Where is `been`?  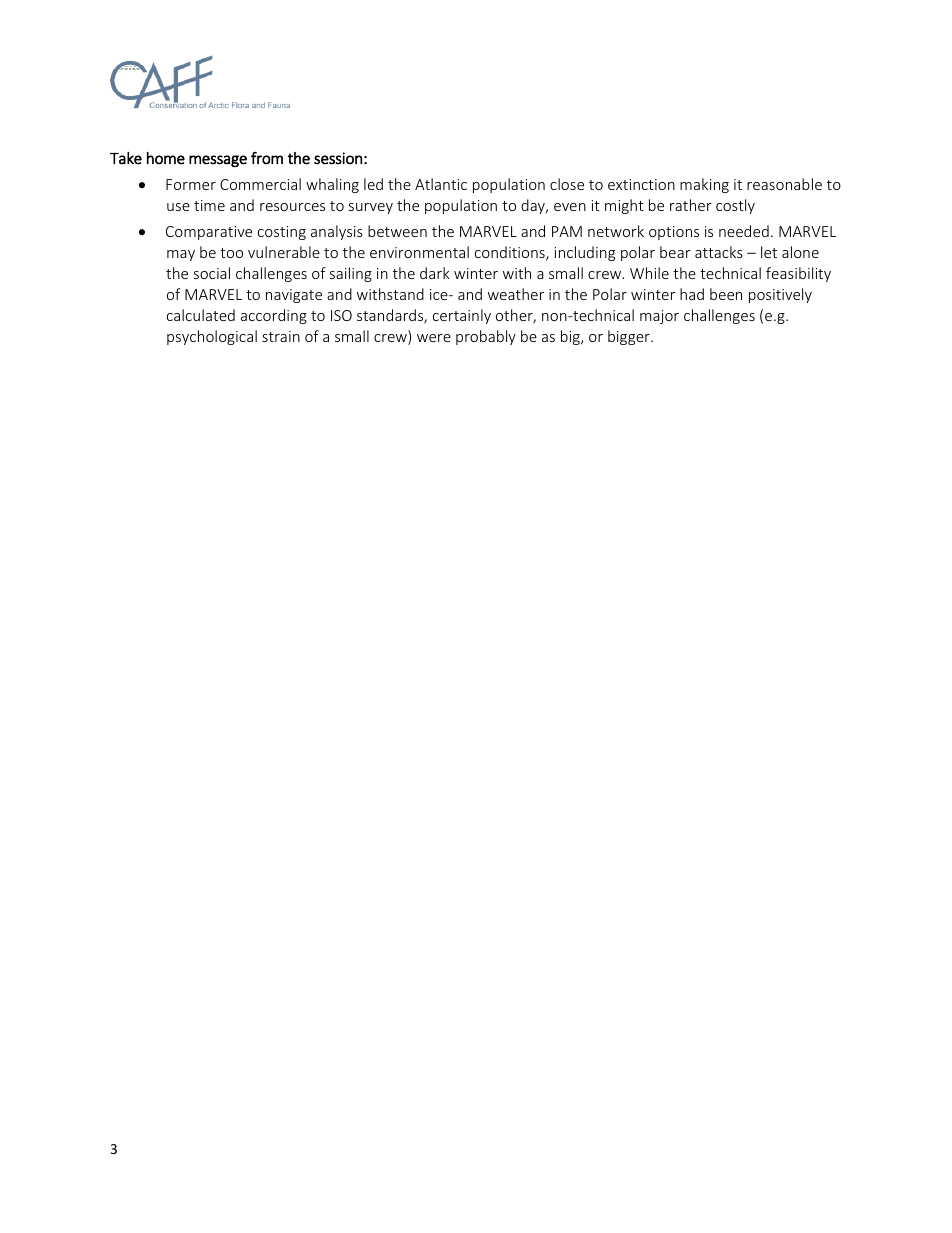 been is located at coordinates (726, 294).
